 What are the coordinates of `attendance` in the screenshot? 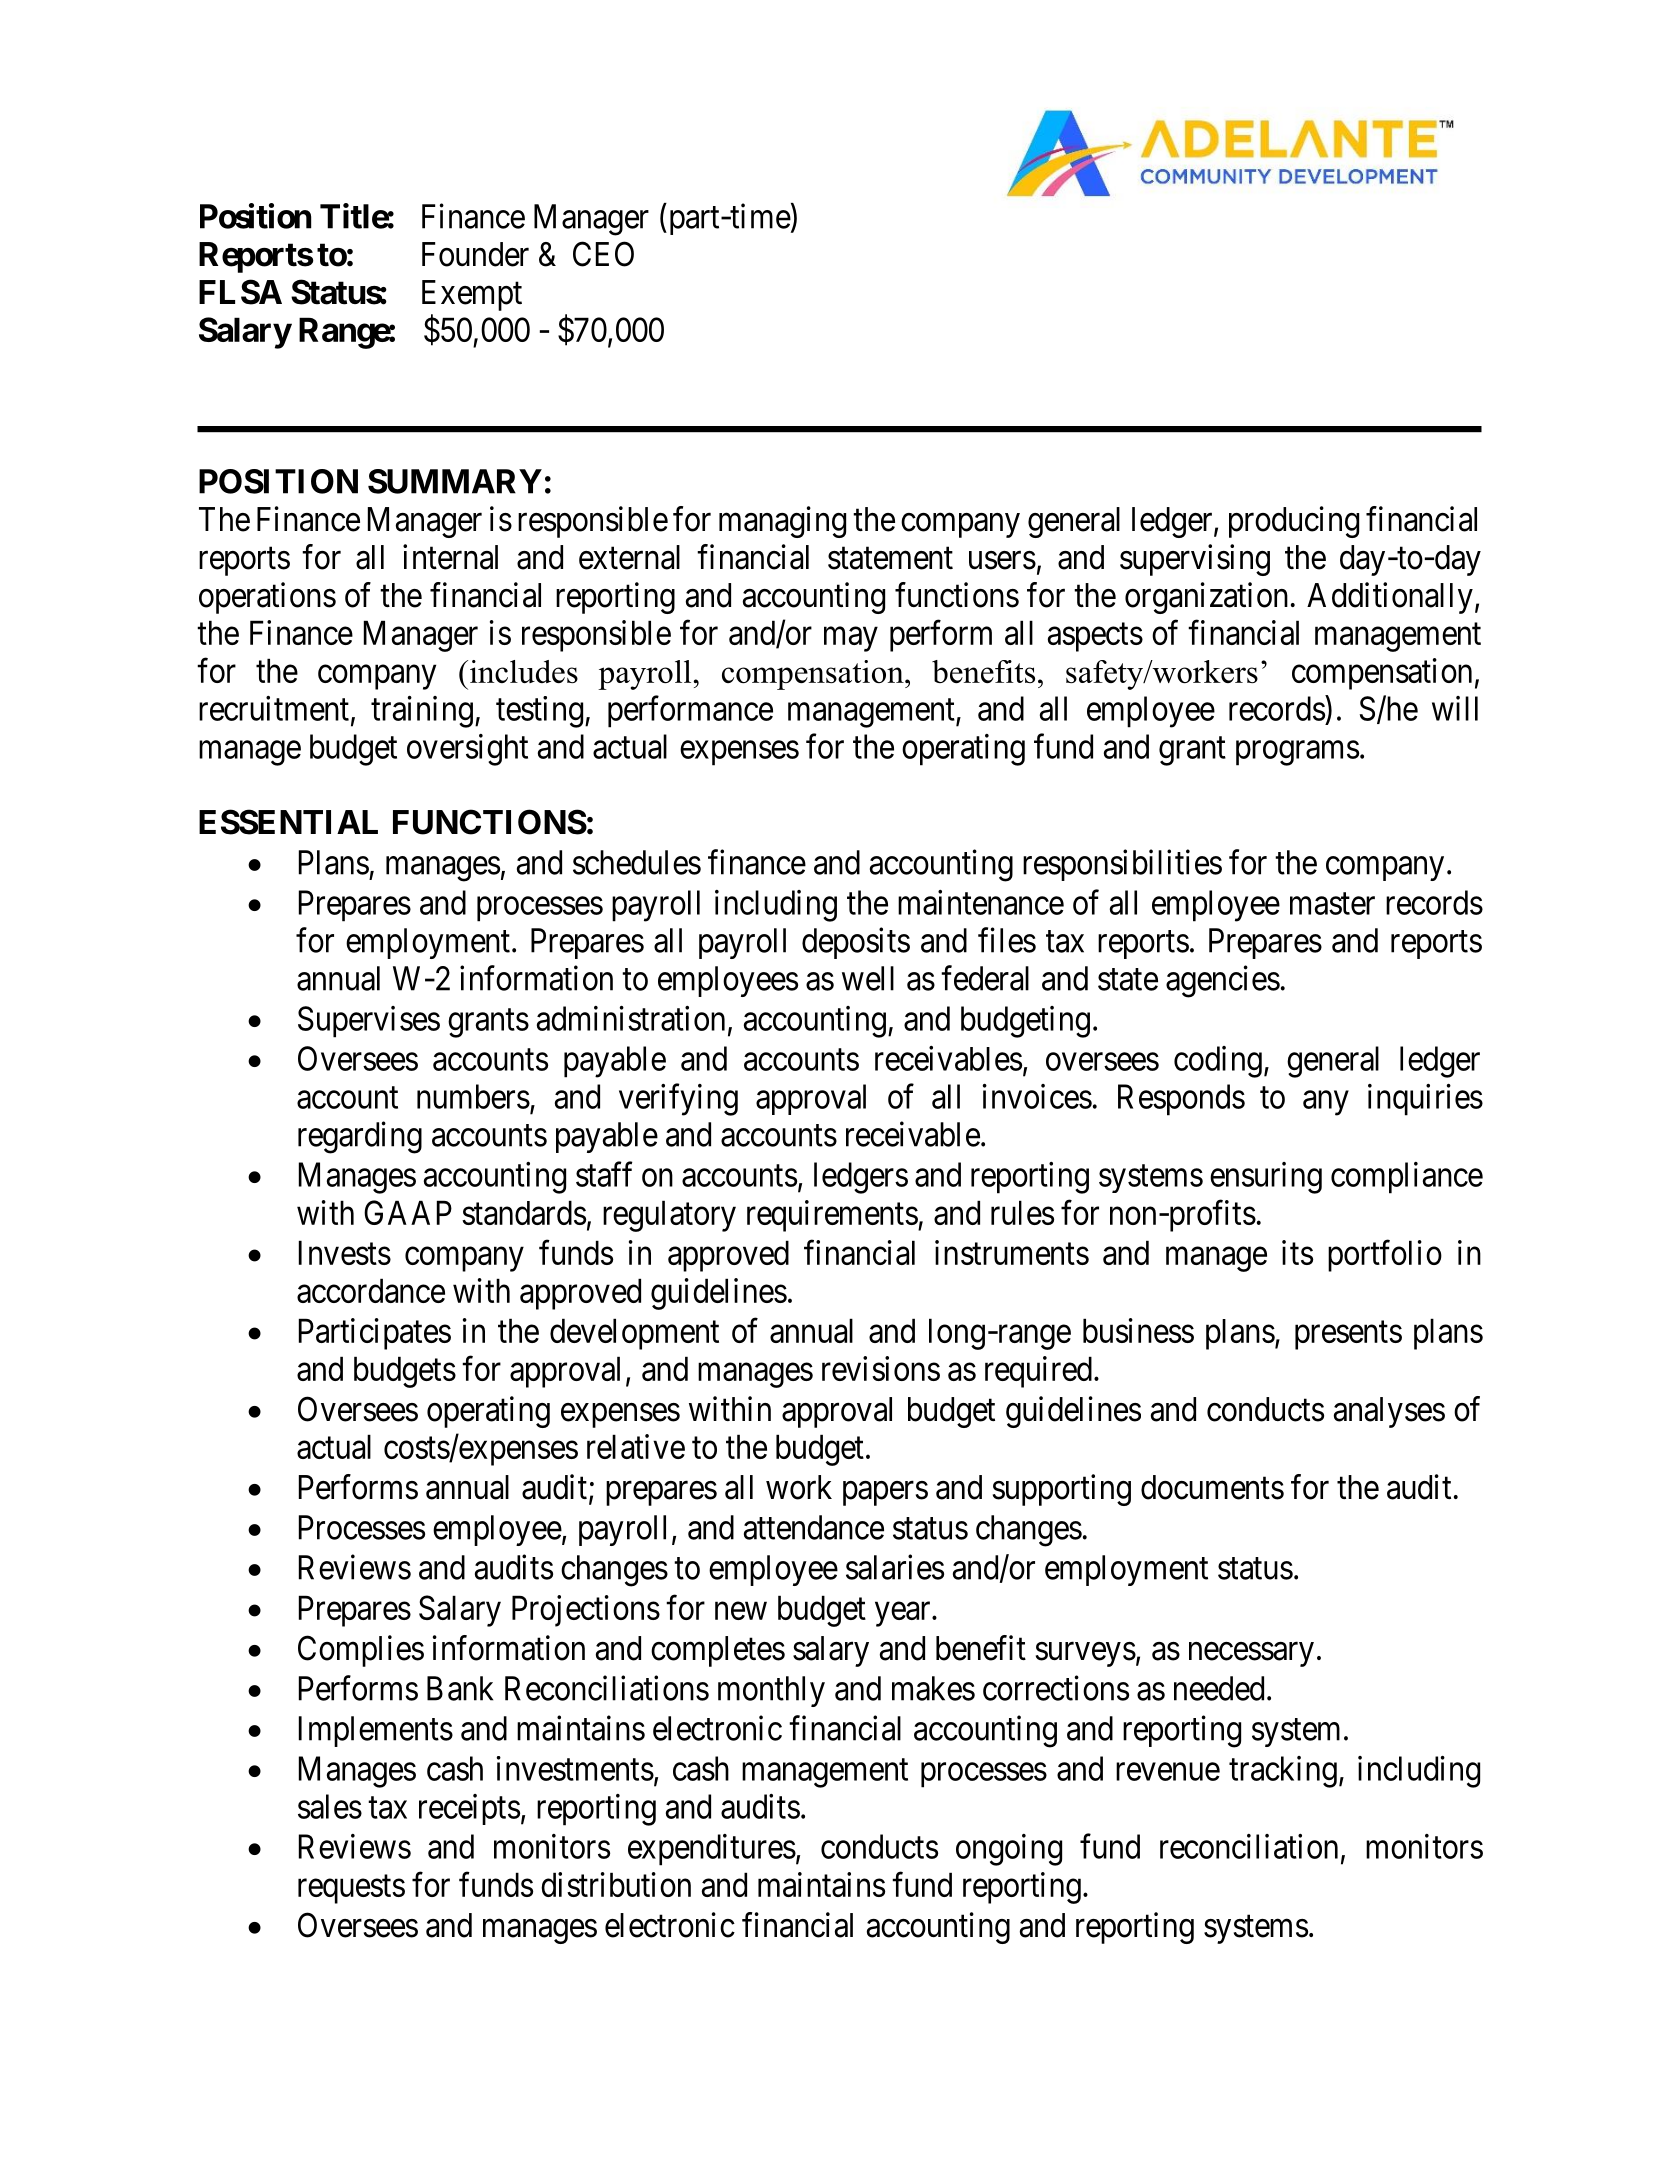 It's located at (814, 1527).
